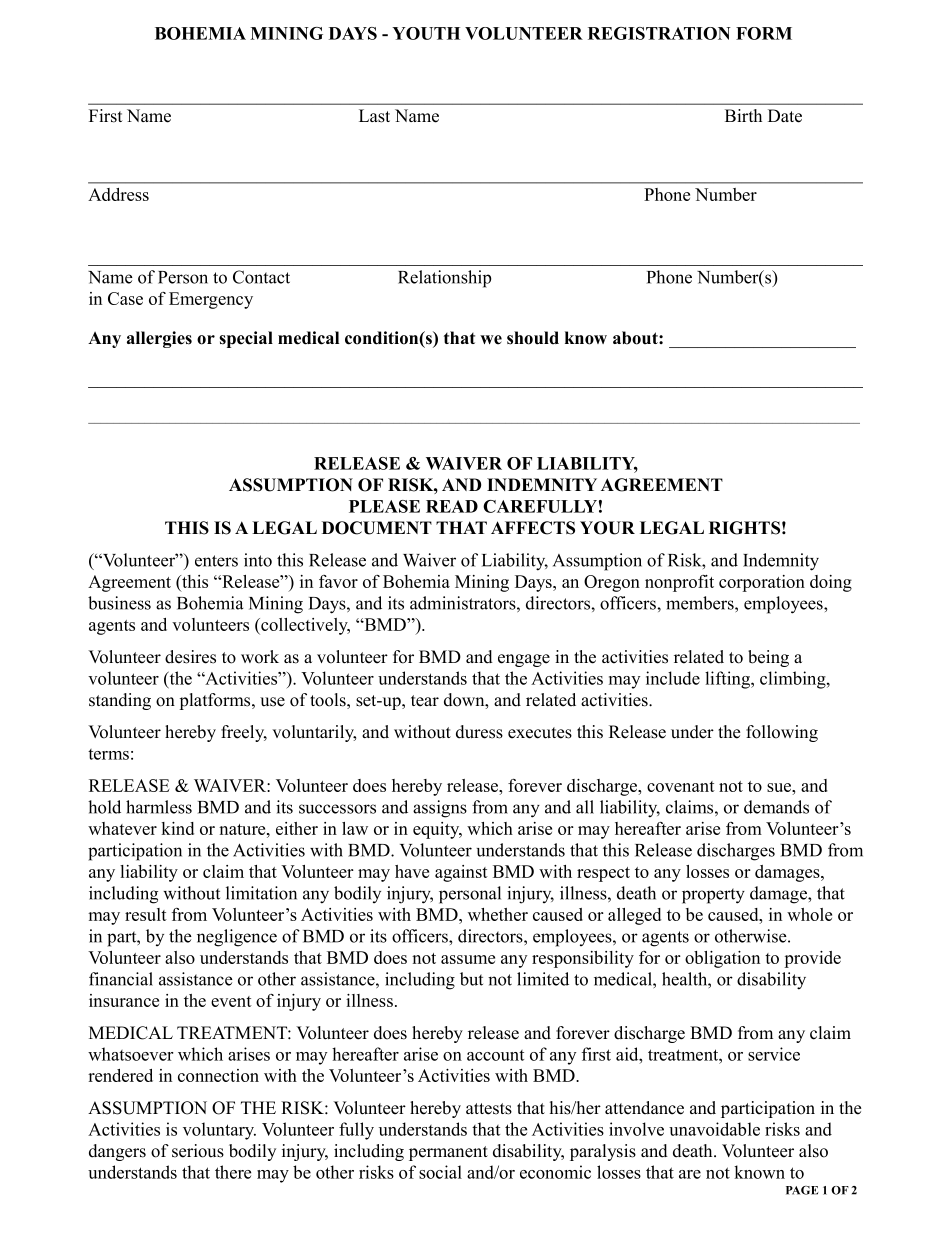  What do you see at coordinates (448, 1153) in the image?
I see `permanent` at bounding box center [448, 1153].
